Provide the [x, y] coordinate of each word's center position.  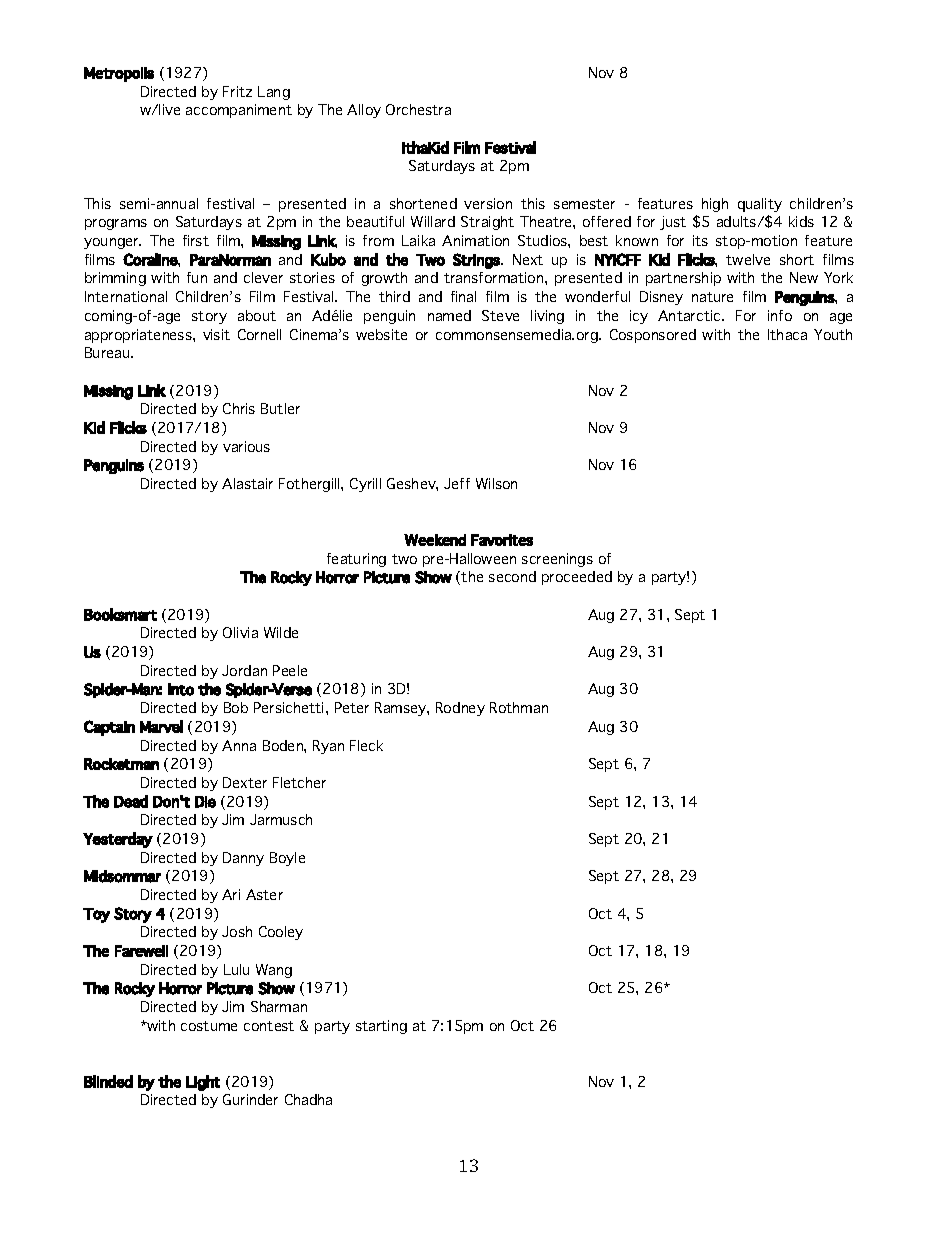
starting [381, 1027]
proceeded [577, 578]
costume [209, 1026]
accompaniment [239, 111]
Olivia [240, 632]
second [512, 576]
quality [760, 205]
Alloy [364, 111]
